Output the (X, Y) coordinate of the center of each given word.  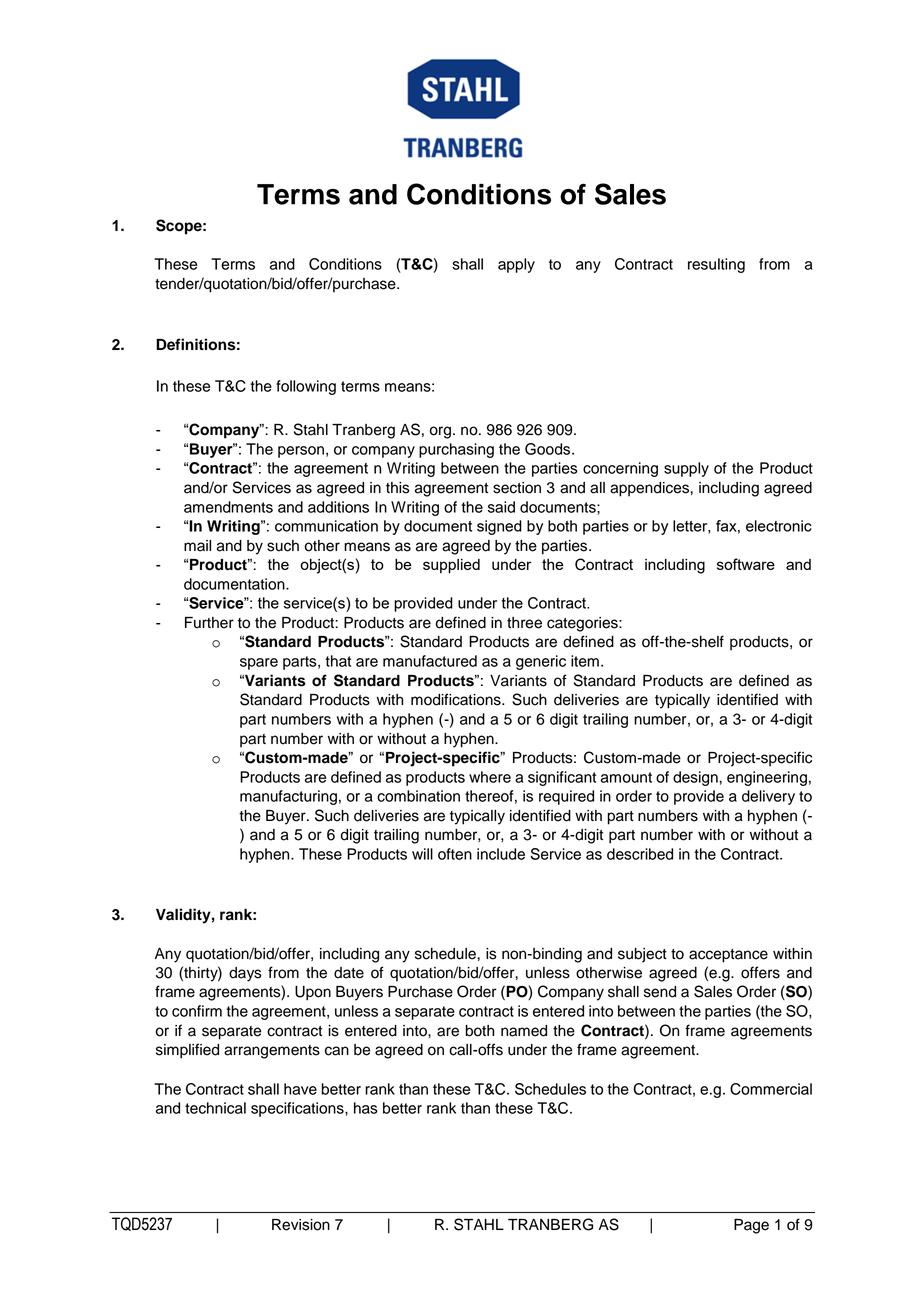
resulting (716, 265)
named (524, 1031)
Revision (301, 1225)
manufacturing (288, 797)
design (696, 778)
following (306, 387)
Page (751, 1226)
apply (516, 265)
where (490, 777)
